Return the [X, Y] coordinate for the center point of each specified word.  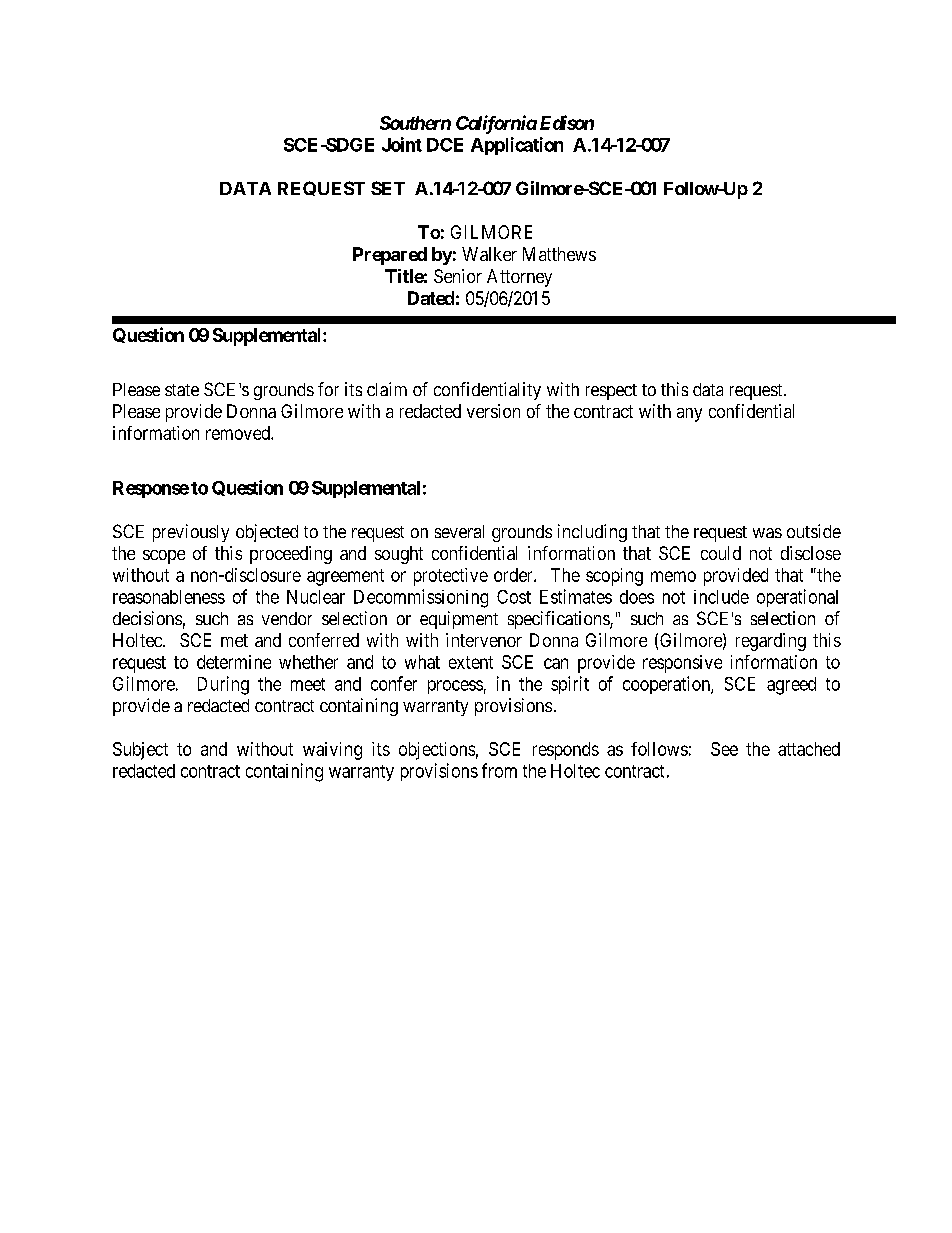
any [689, 415]
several [459, 531]
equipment [459, 620]
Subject [140, 751]
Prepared [390, 256]
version [493, 411]
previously [191, 533]
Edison [567, 122]
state [182, 390]
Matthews [559, 254]
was [767, 533]
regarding [771, 642]
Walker [489, 254]
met [234, 640]
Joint [402, 144]
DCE [445, 145]
